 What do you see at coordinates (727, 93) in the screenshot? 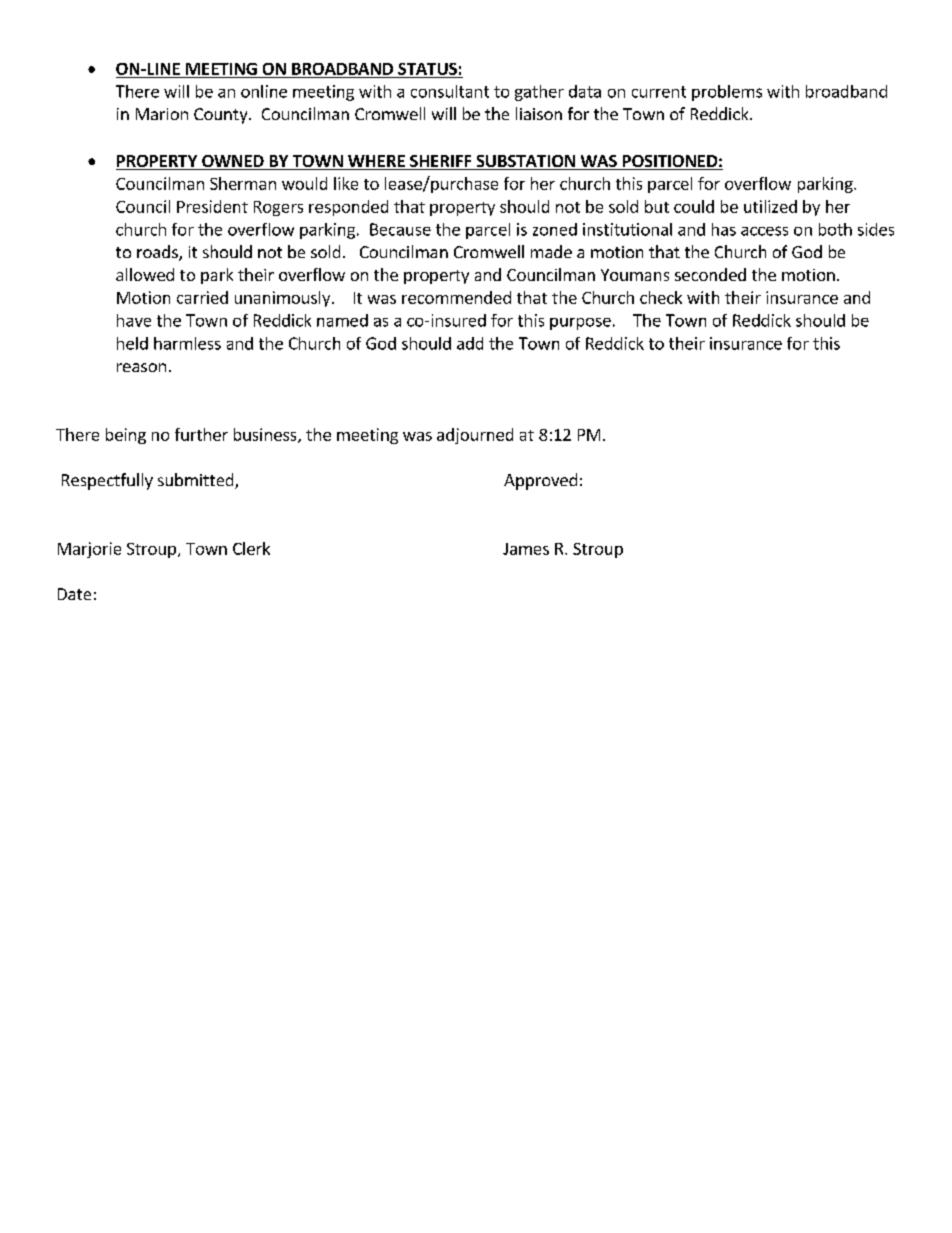
I see `problems` at bounding box center [727, 93].
